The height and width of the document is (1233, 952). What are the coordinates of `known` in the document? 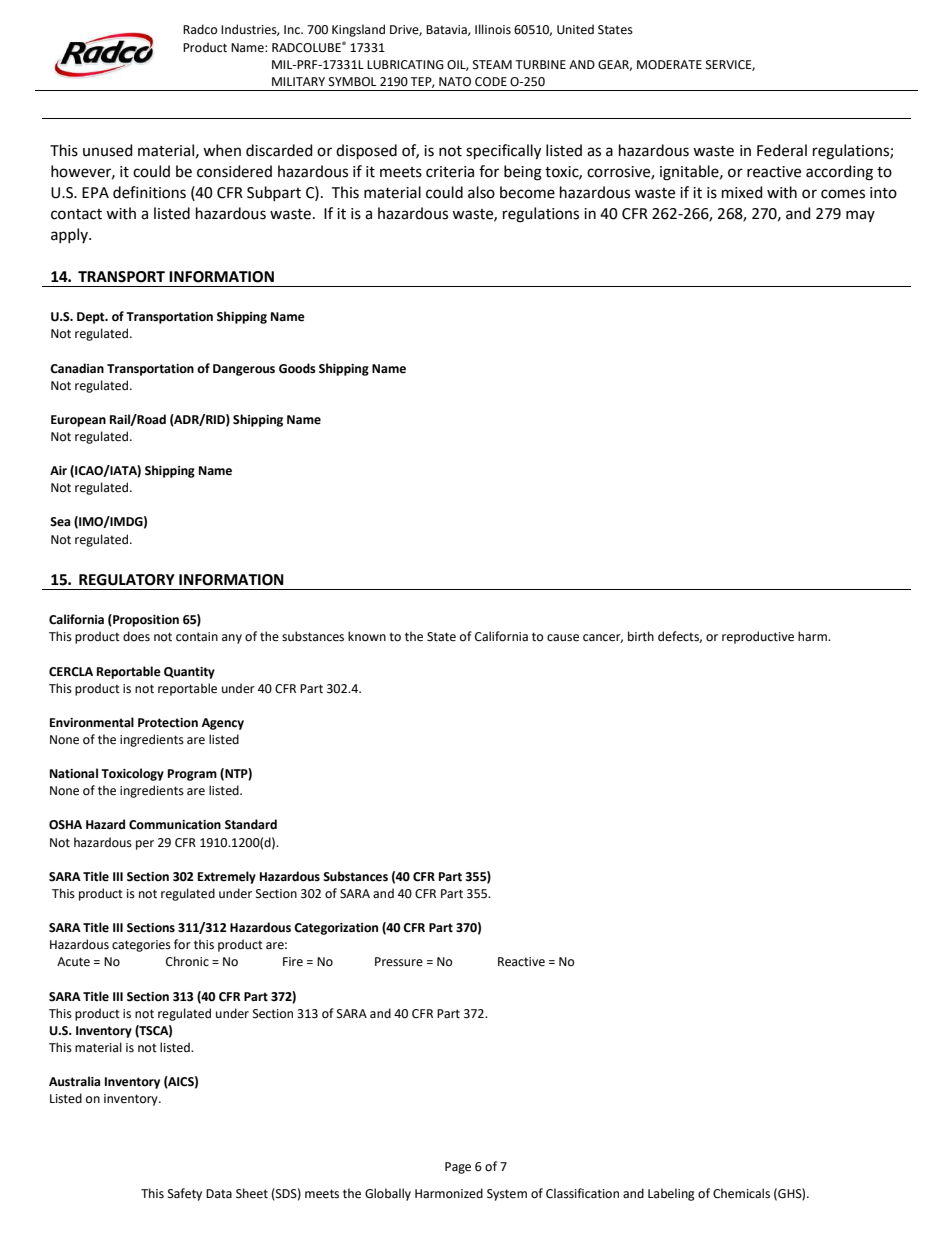 It's located at (367, 636).
